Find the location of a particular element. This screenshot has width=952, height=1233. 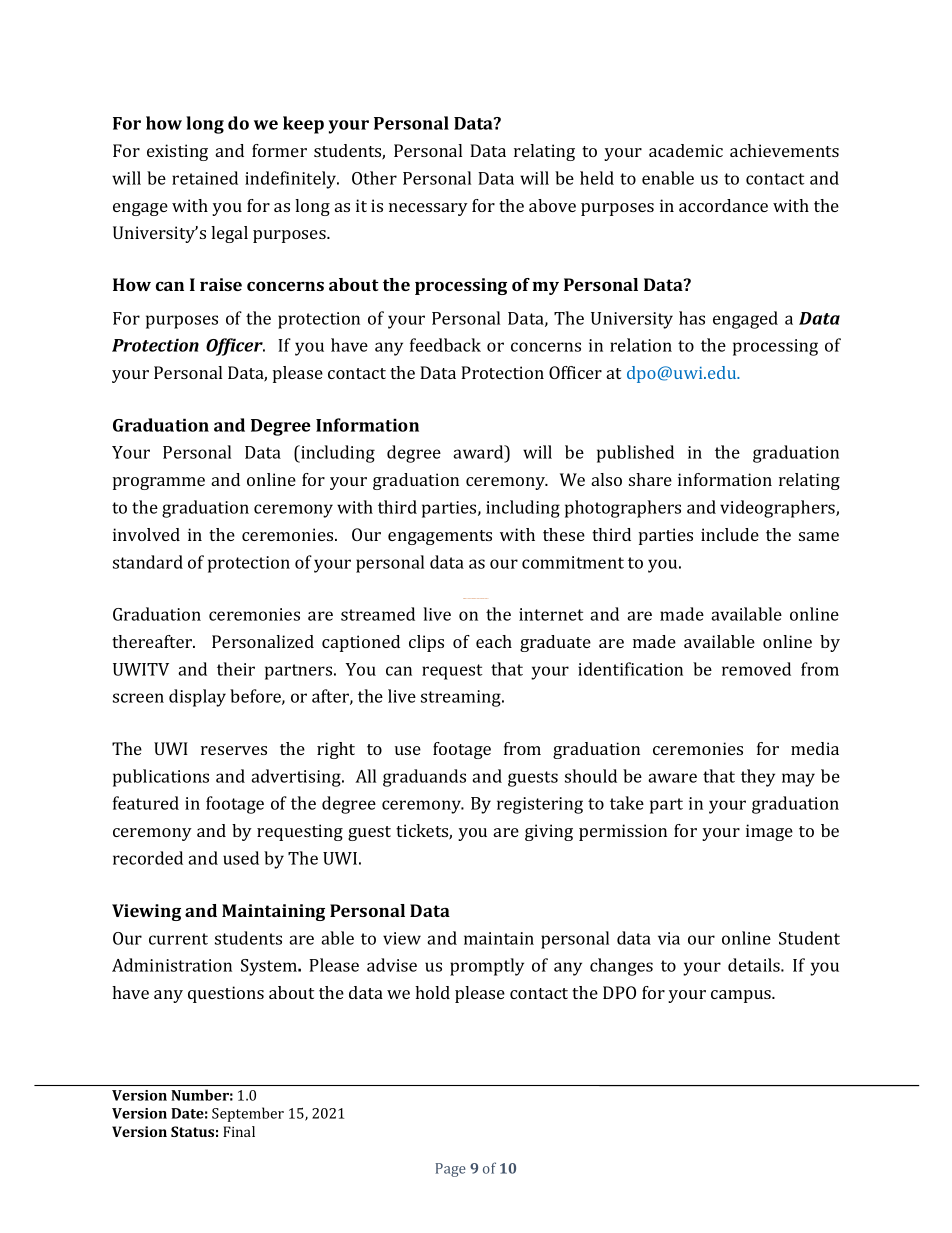

used is located at coordinates (241, 858).
